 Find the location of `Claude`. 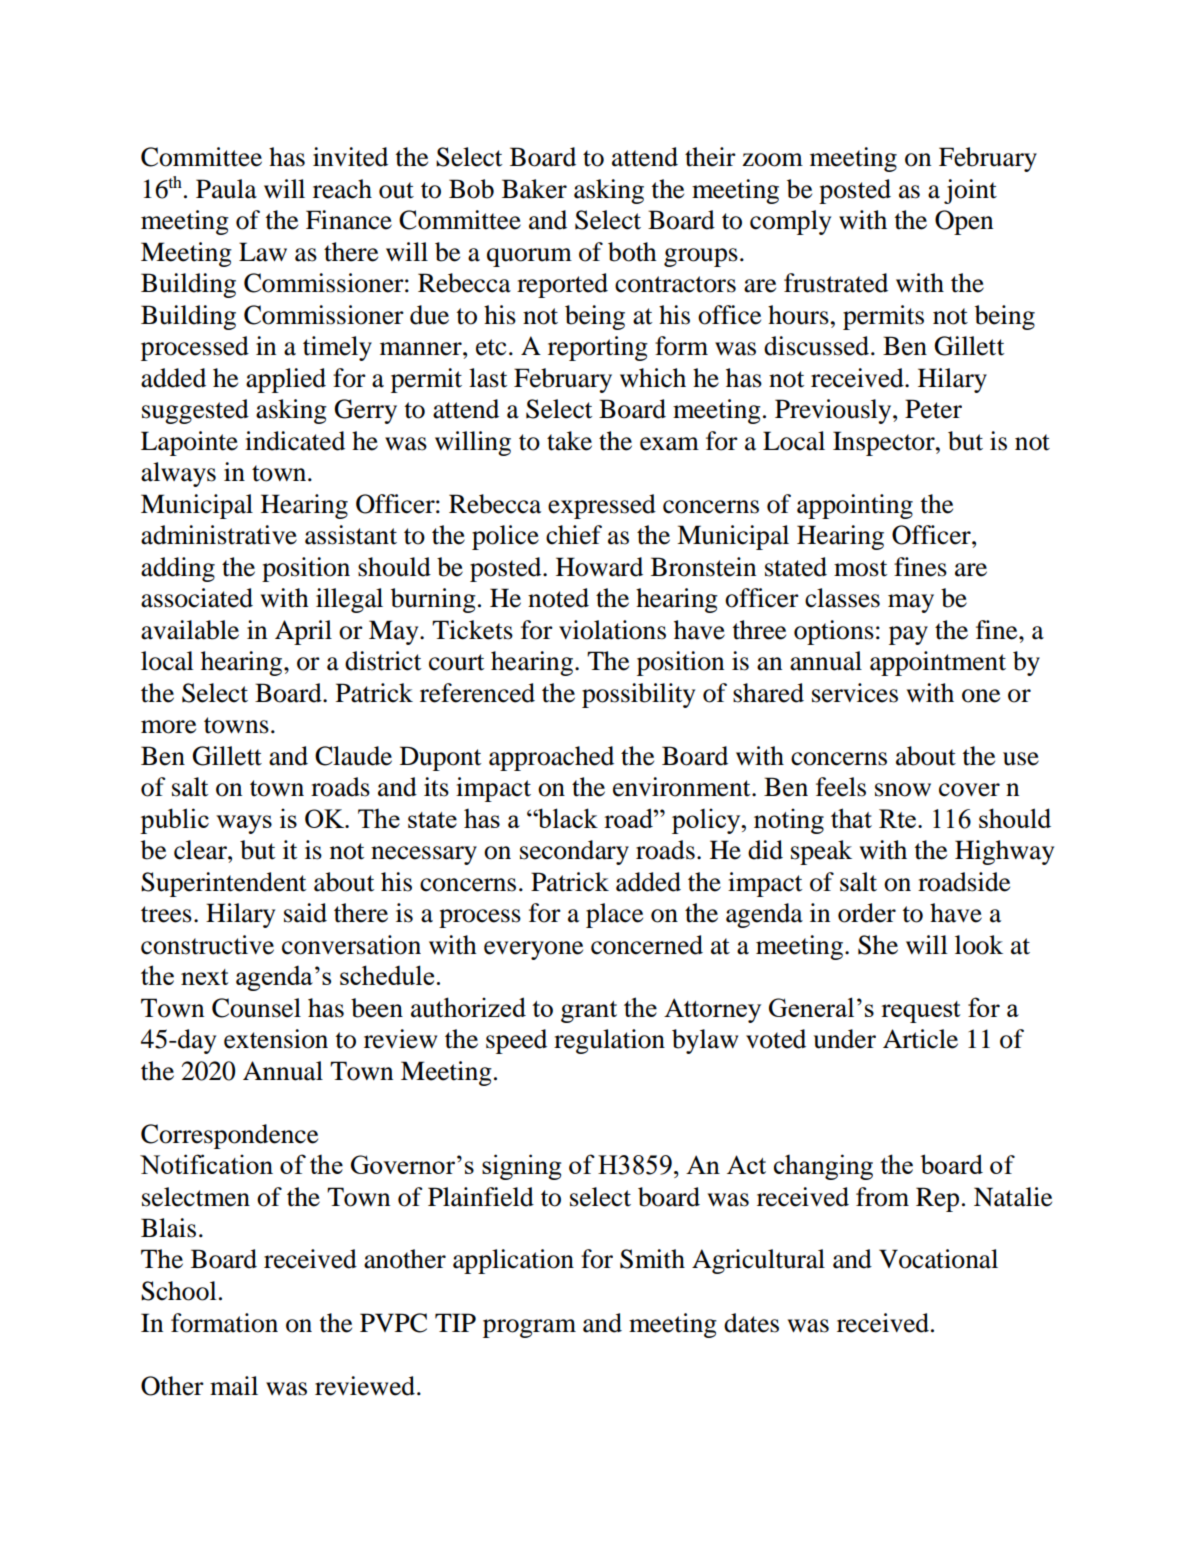

Claude is located at coordinates (353, 756).
